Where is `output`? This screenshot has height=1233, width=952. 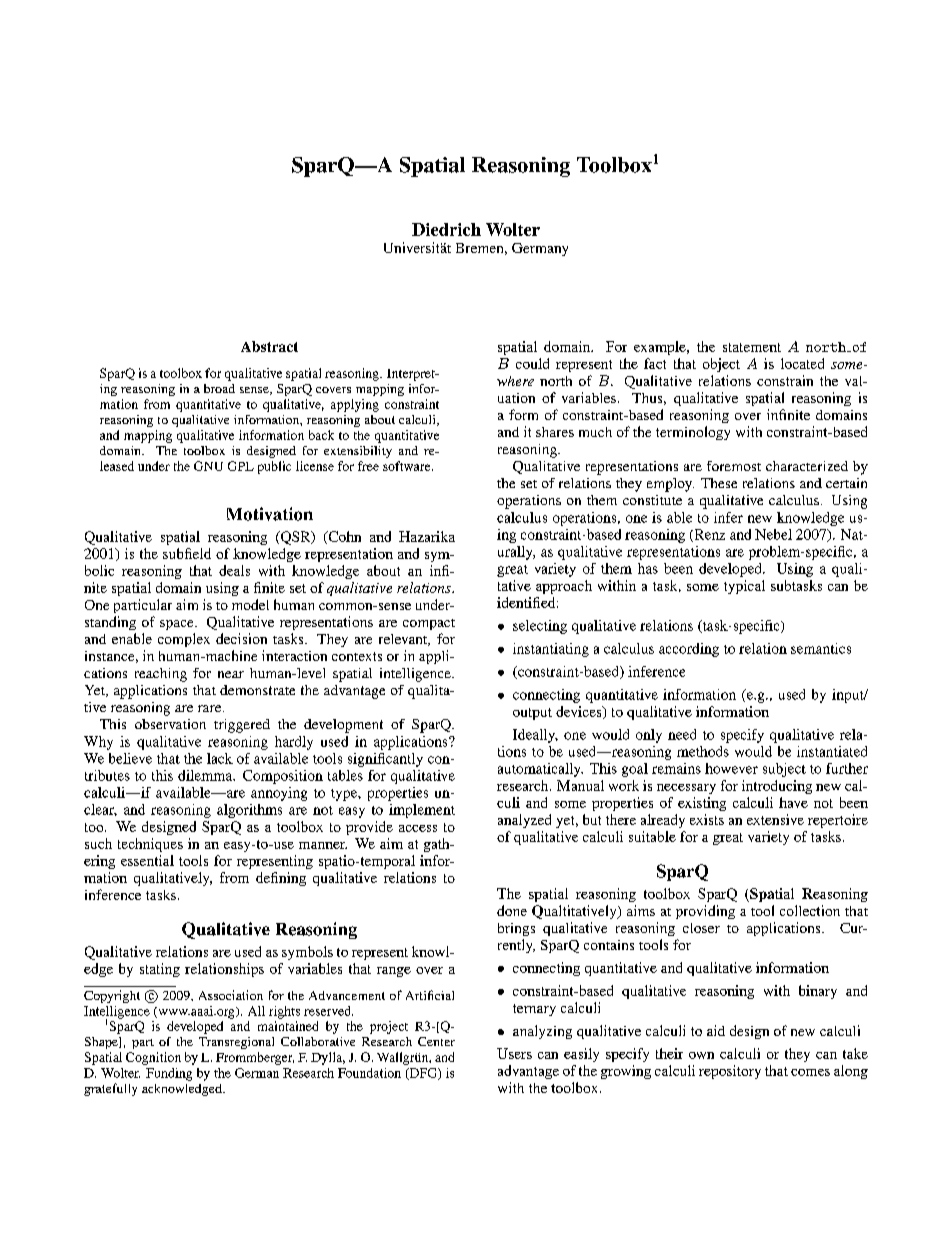
output is located at coordinates (532, 714).
